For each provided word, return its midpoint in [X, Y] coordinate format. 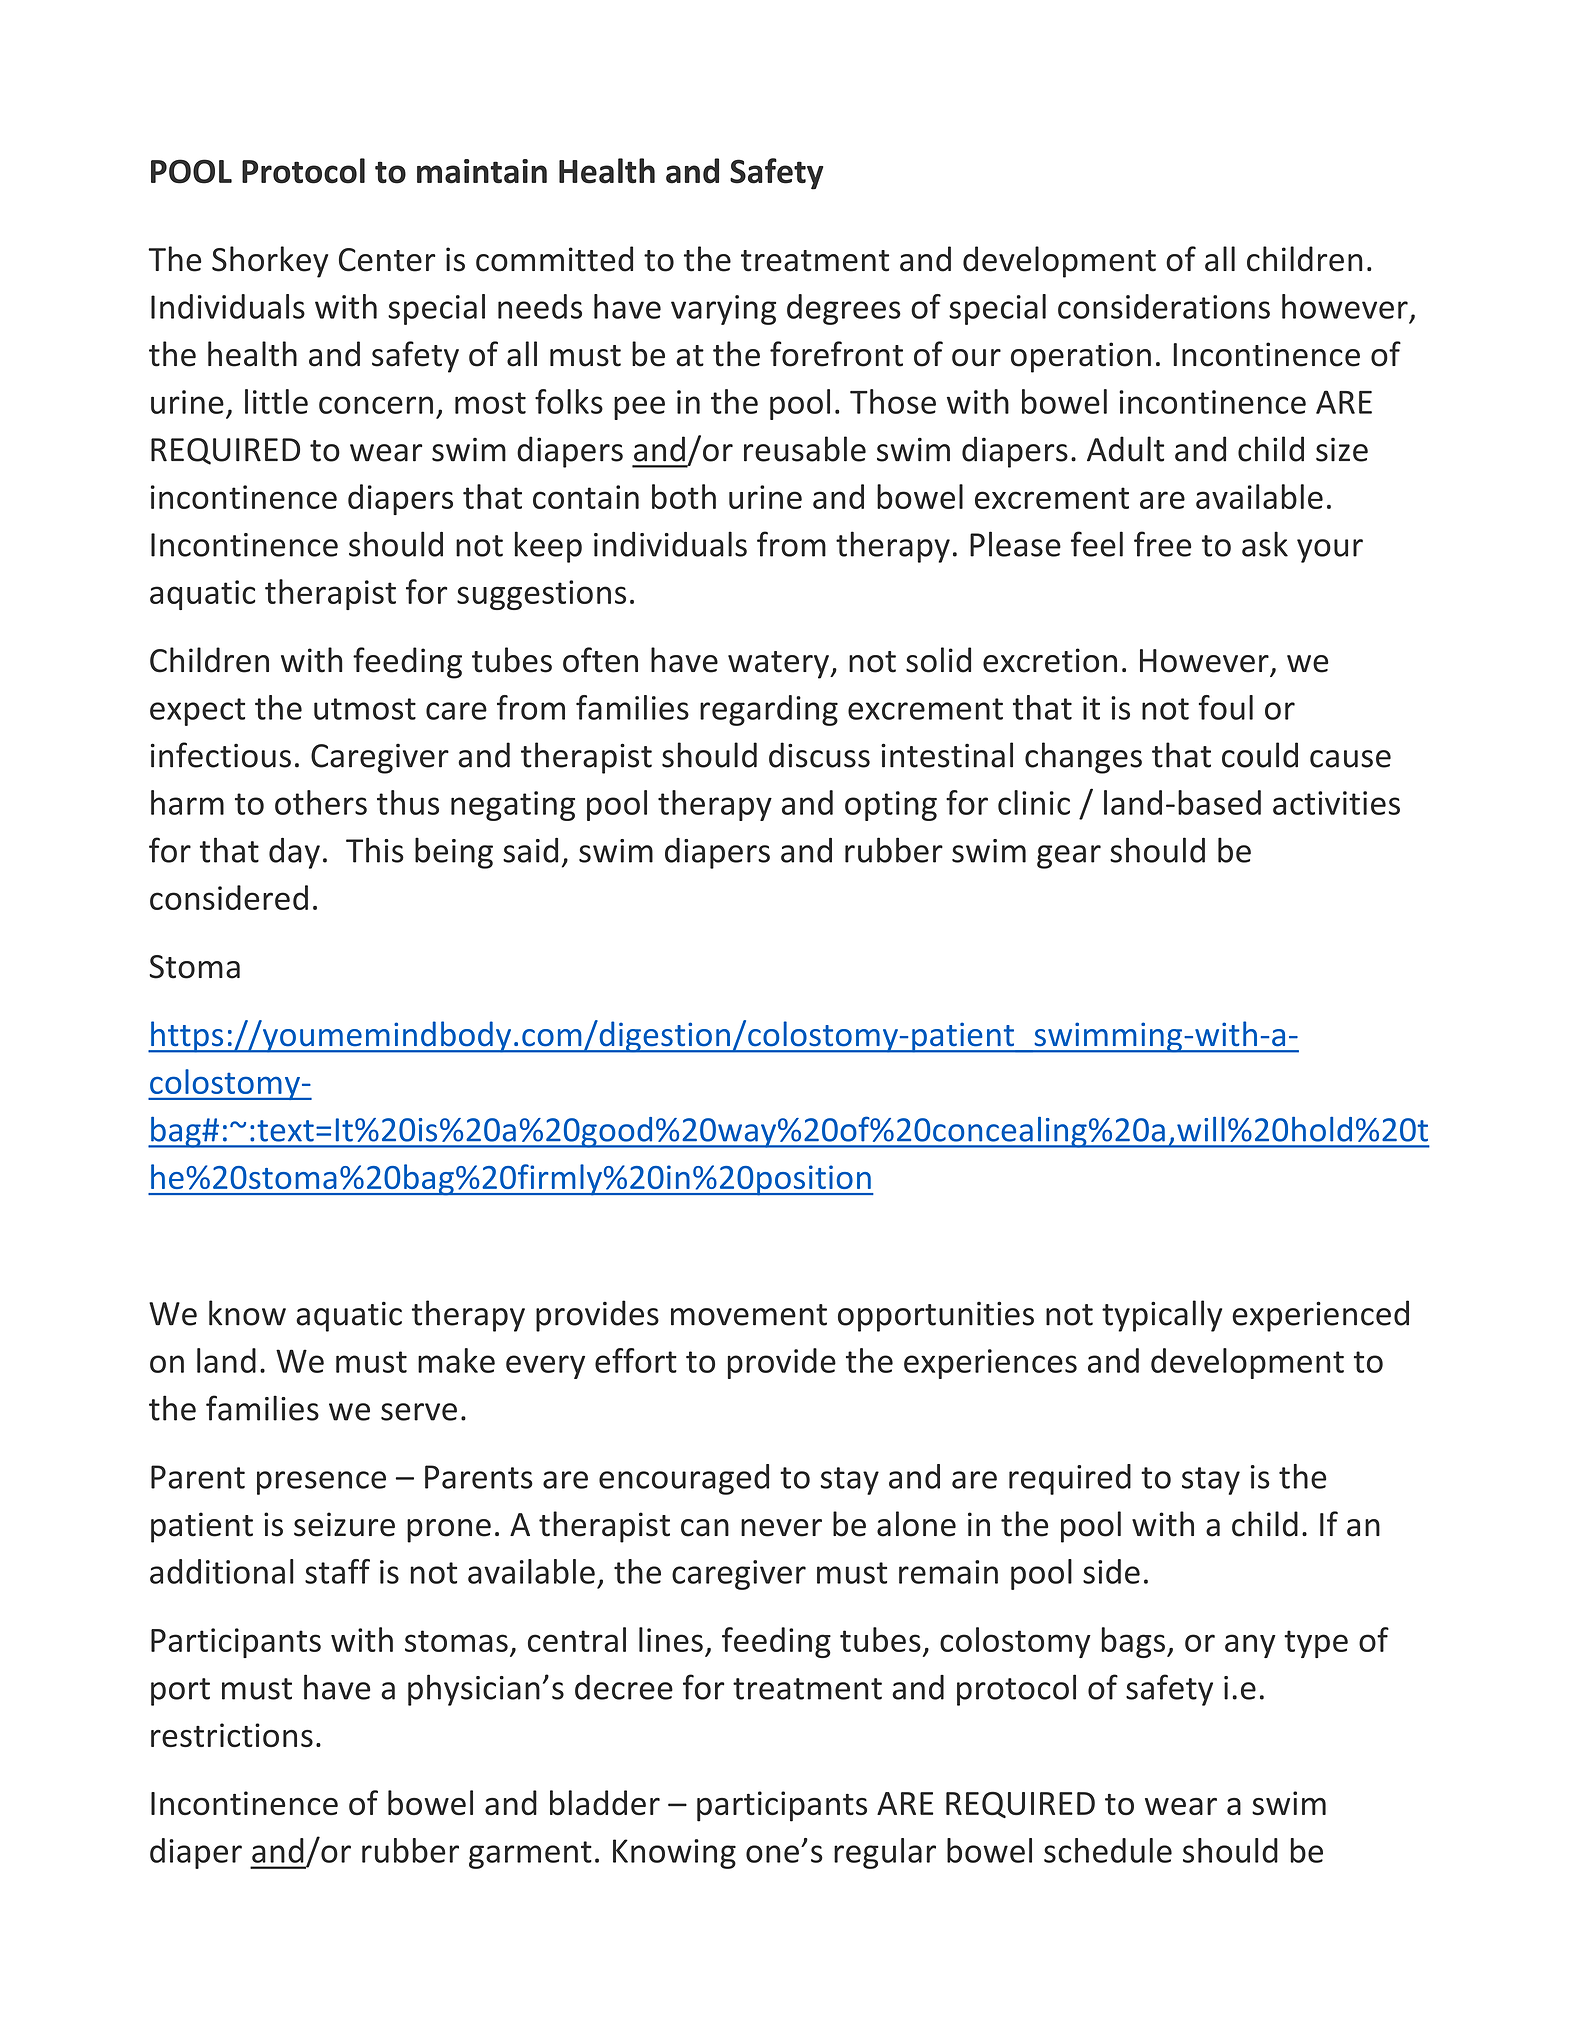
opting [891, 806]
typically [1162, 1316]
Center [387, 260]
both [684, 496]
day [294, 853]
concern [376, 405]
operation [1081, 357]
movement [749, 1315]
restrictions [232, 1735]
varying [723, 310]
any [1250, 1646]
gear [1069, 857]
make [456, 1360]
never [781, 1528]
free [1162, 544]
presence [321, 1483]
